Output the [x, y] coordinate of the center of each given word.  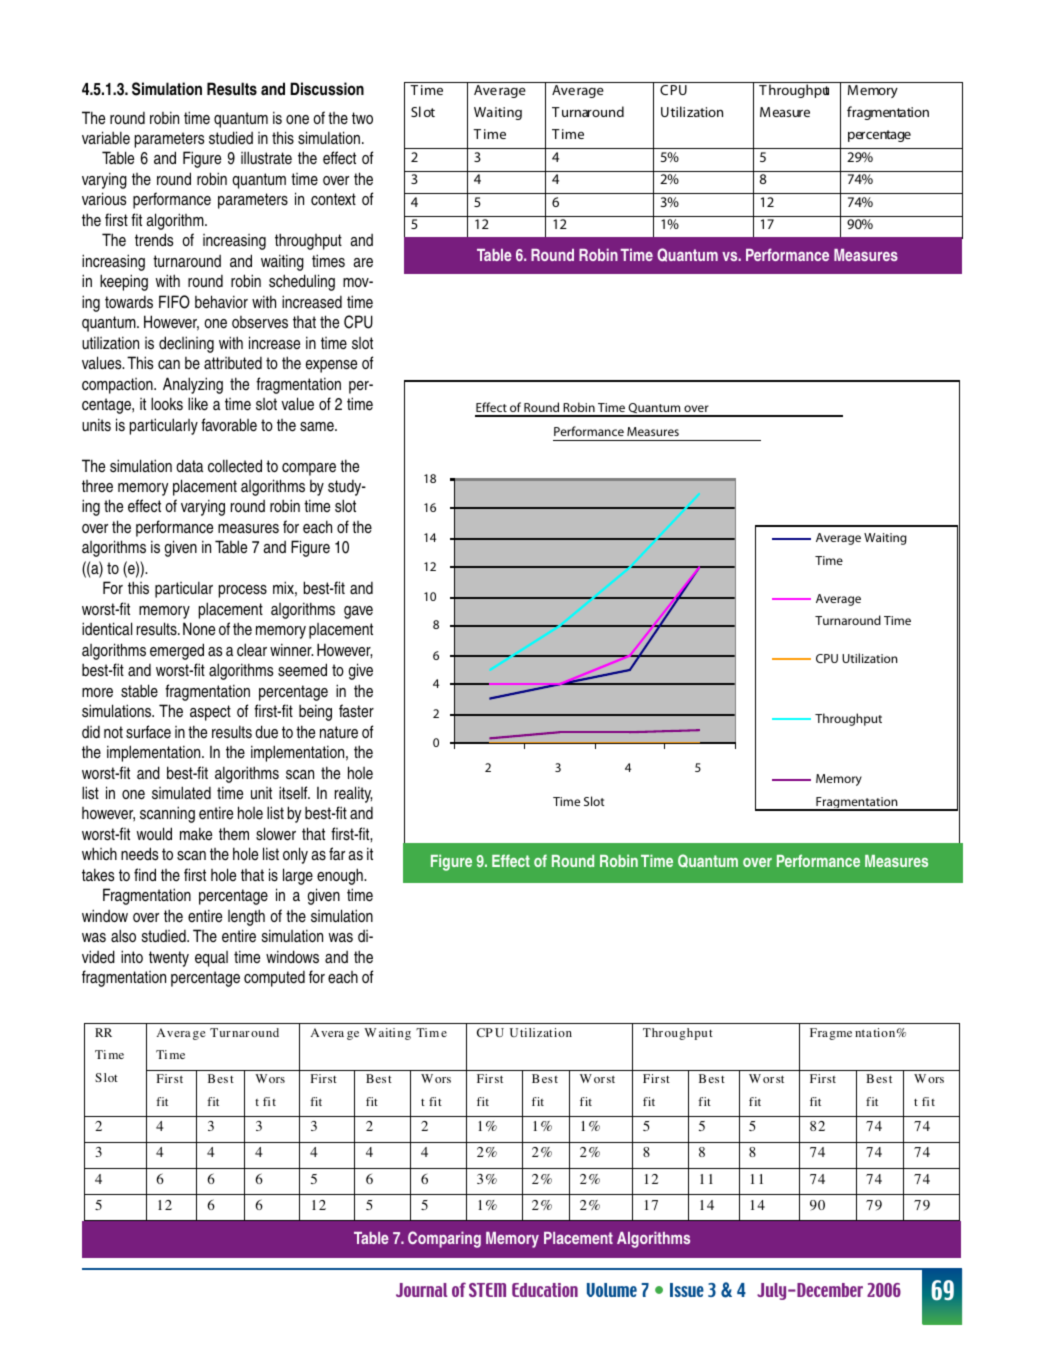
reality [353, 794]
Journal [422, 1290]
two [362, 118]
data [189, 466]
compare [309, 469]
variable [106, 138]
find [145, 874]
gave [358, 612]
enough [341, 876]
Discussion [327, 89]
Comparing [444, 1239]
